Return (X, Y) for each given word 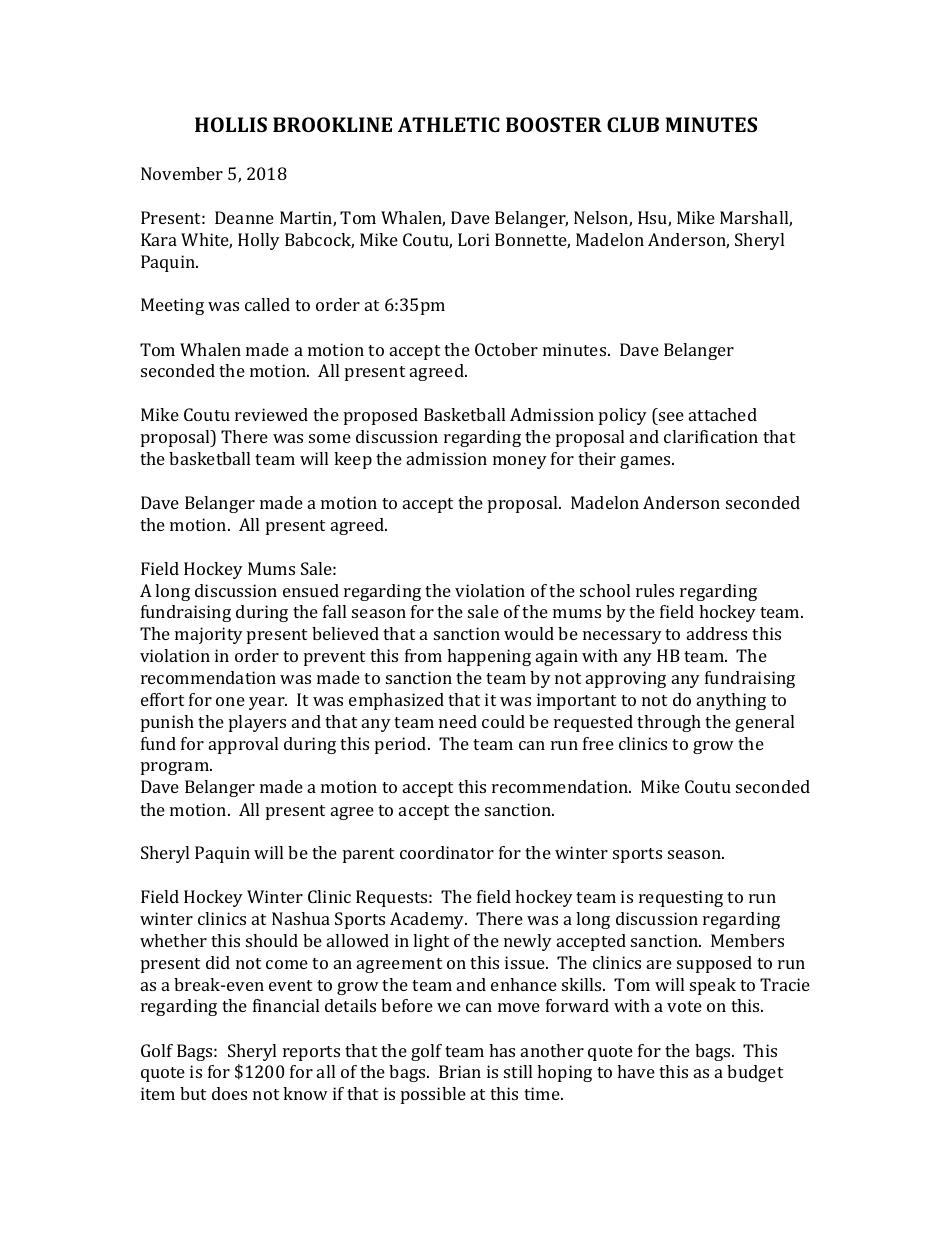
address (717, 633)
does (229, 1093)
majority (209, 635)
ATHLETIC (449, 124)
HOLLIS (231, 124)
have (636, 1071)
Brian (460, 1071)
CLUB (633, 124)
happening (489, 657)
